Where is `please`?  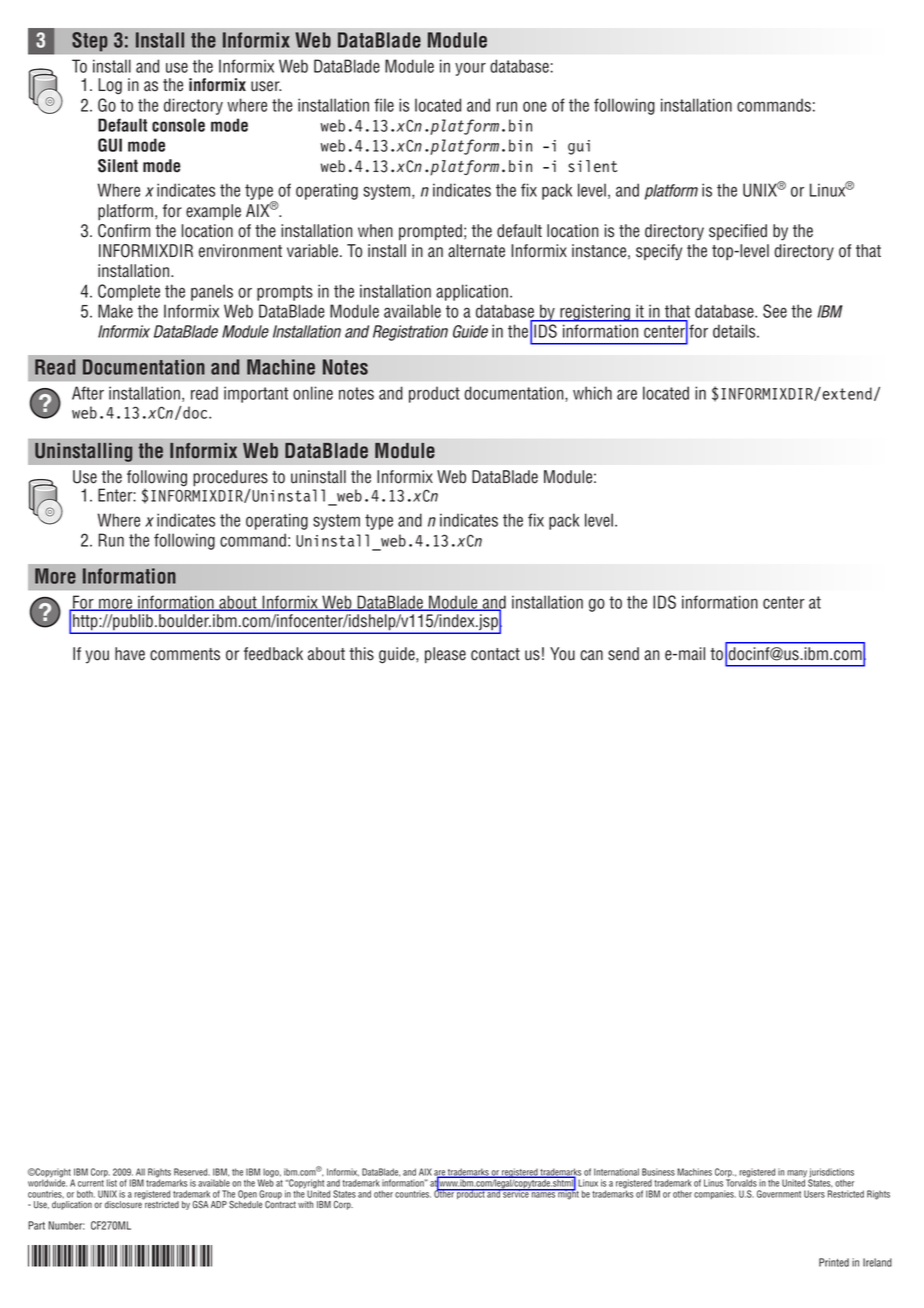 please is located at coordinates (445, 655).
